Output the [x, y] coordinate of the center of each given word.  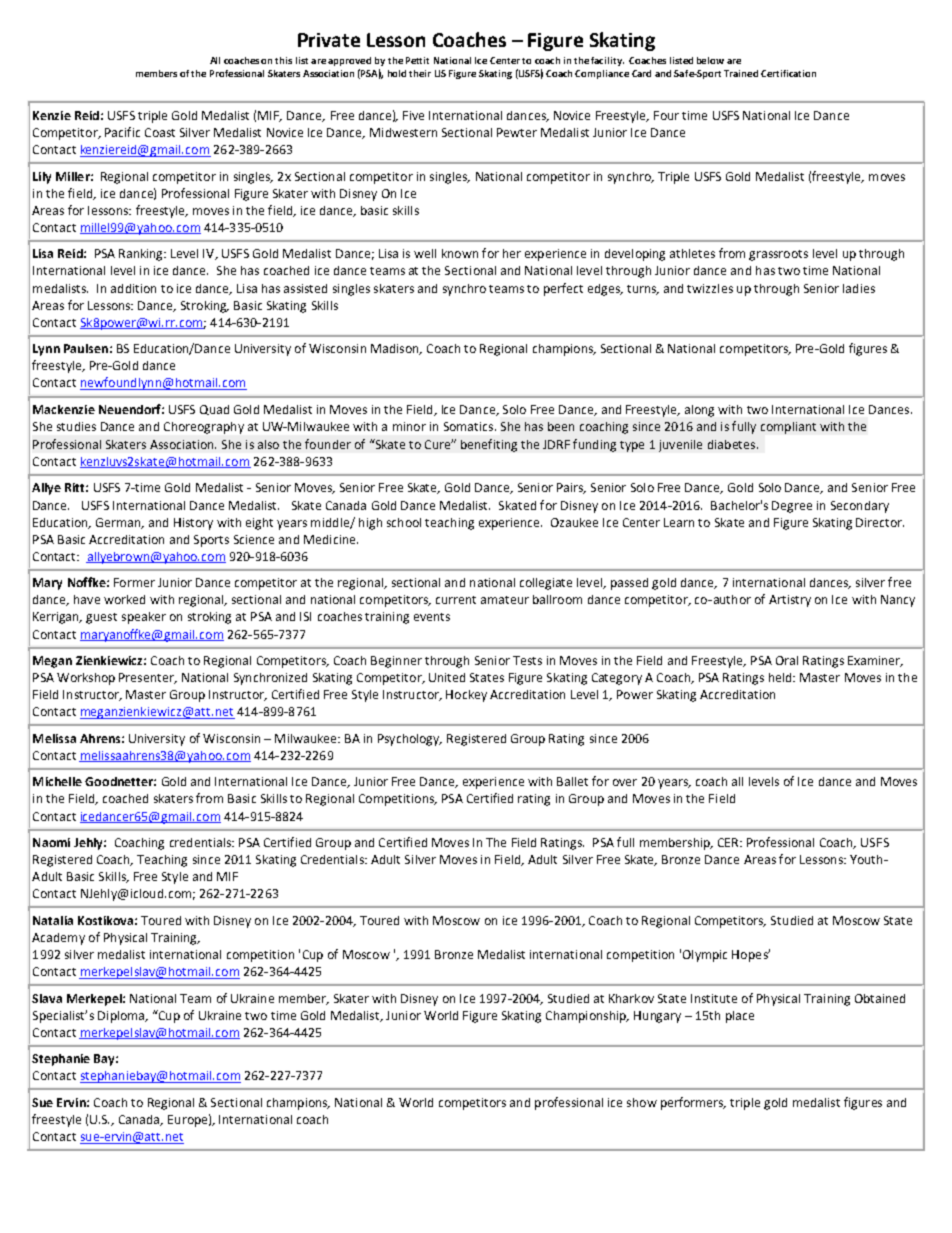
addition [133, 288]
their [420, 73]
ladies [859, 288]
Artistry [790, 601]
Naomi [51, 842]
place [740, 1017]
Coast [160, 132]
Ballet [572, 781]
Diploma [122, 1017]
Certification [788, 73]
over [625, 782]
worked [124, 599]
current [456, 600]
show [642, 1102]
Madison [396, 349]
